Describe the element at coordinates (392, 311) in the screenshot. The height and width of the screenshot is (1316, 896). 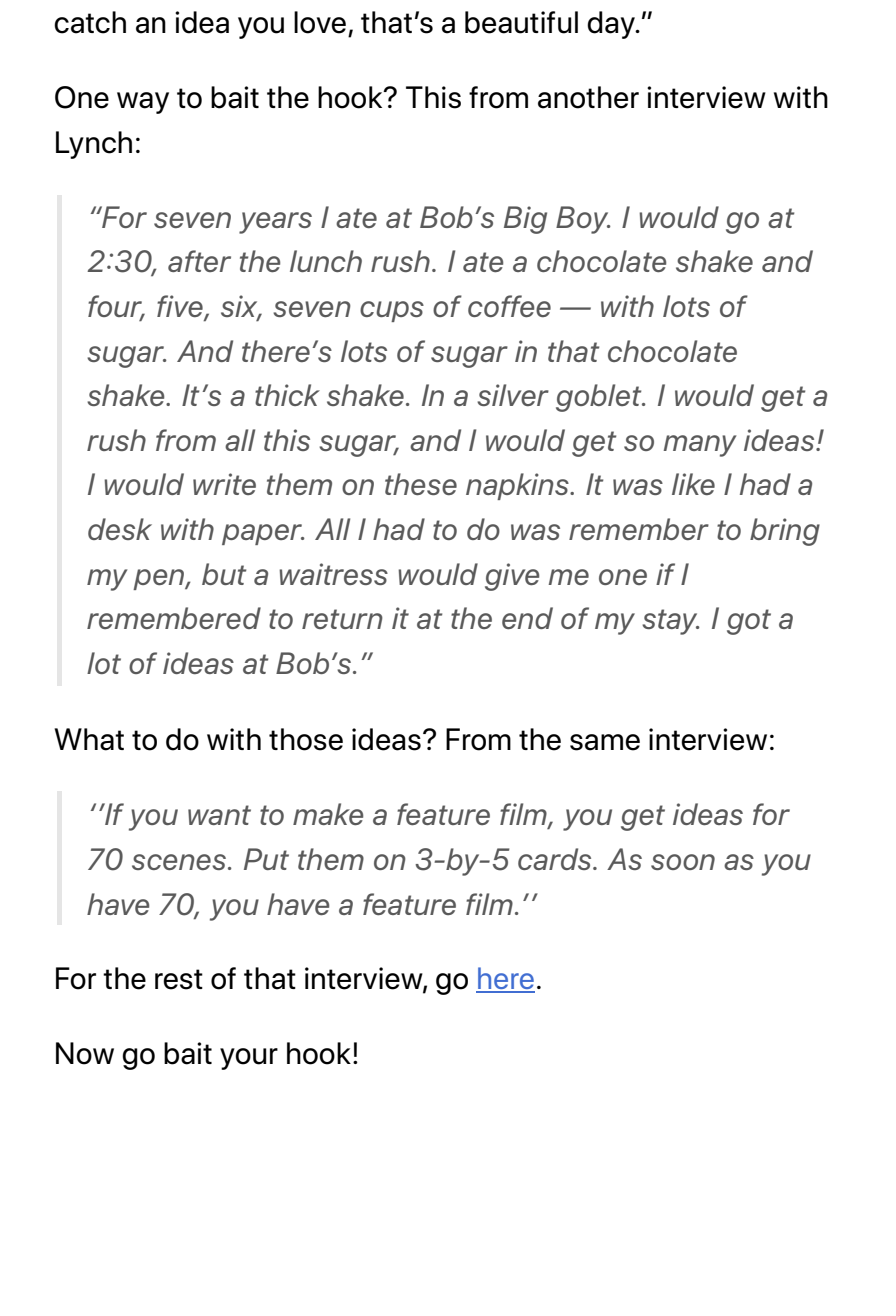
I see `cups` at that location.
